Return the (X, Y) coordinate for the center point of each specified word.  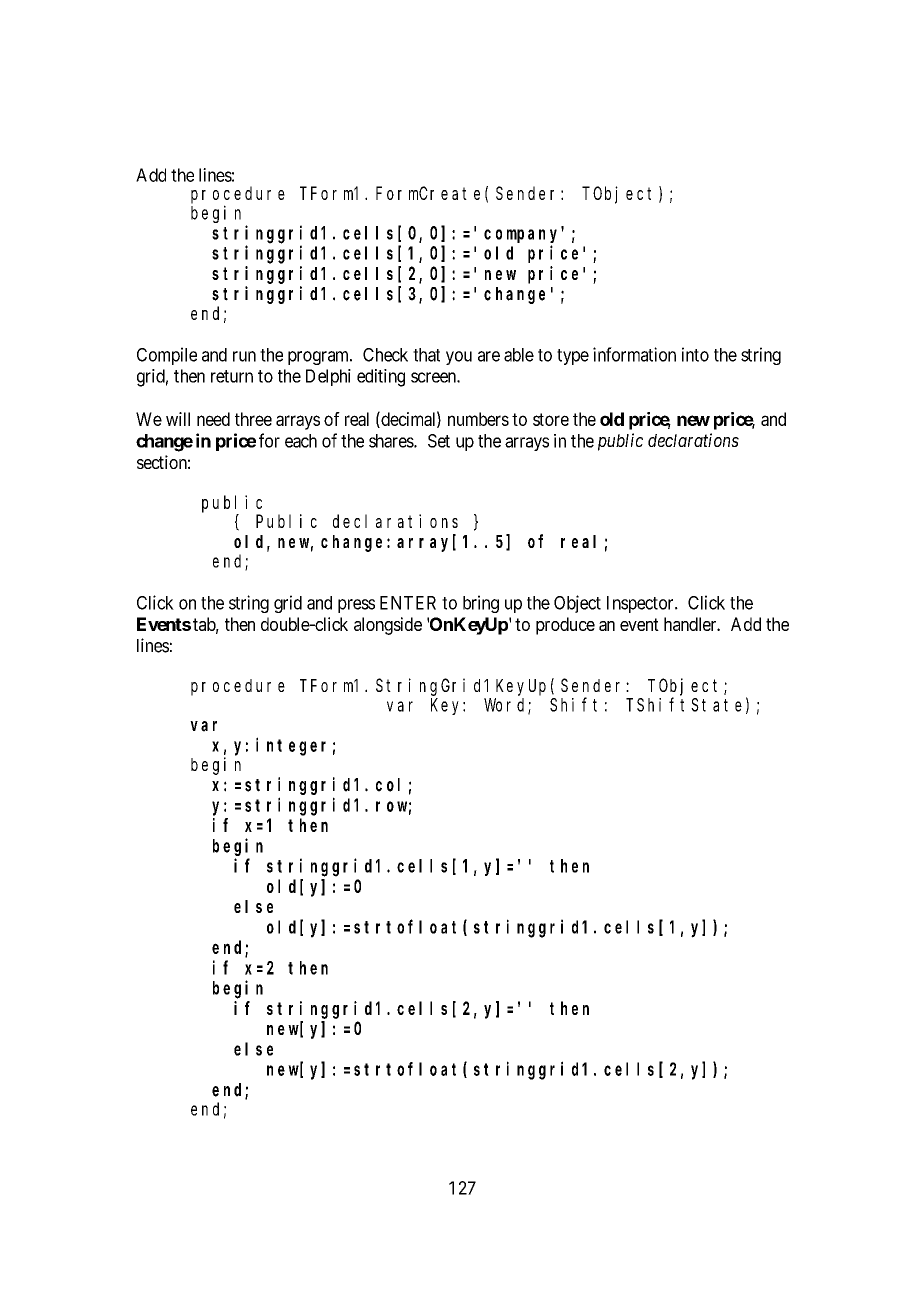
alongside (388, 626)
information (634, 354)
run (244, 356)
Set (439, 441)
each (301, 441)
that (426, 355)
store (551, 419)
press (356, 606)
